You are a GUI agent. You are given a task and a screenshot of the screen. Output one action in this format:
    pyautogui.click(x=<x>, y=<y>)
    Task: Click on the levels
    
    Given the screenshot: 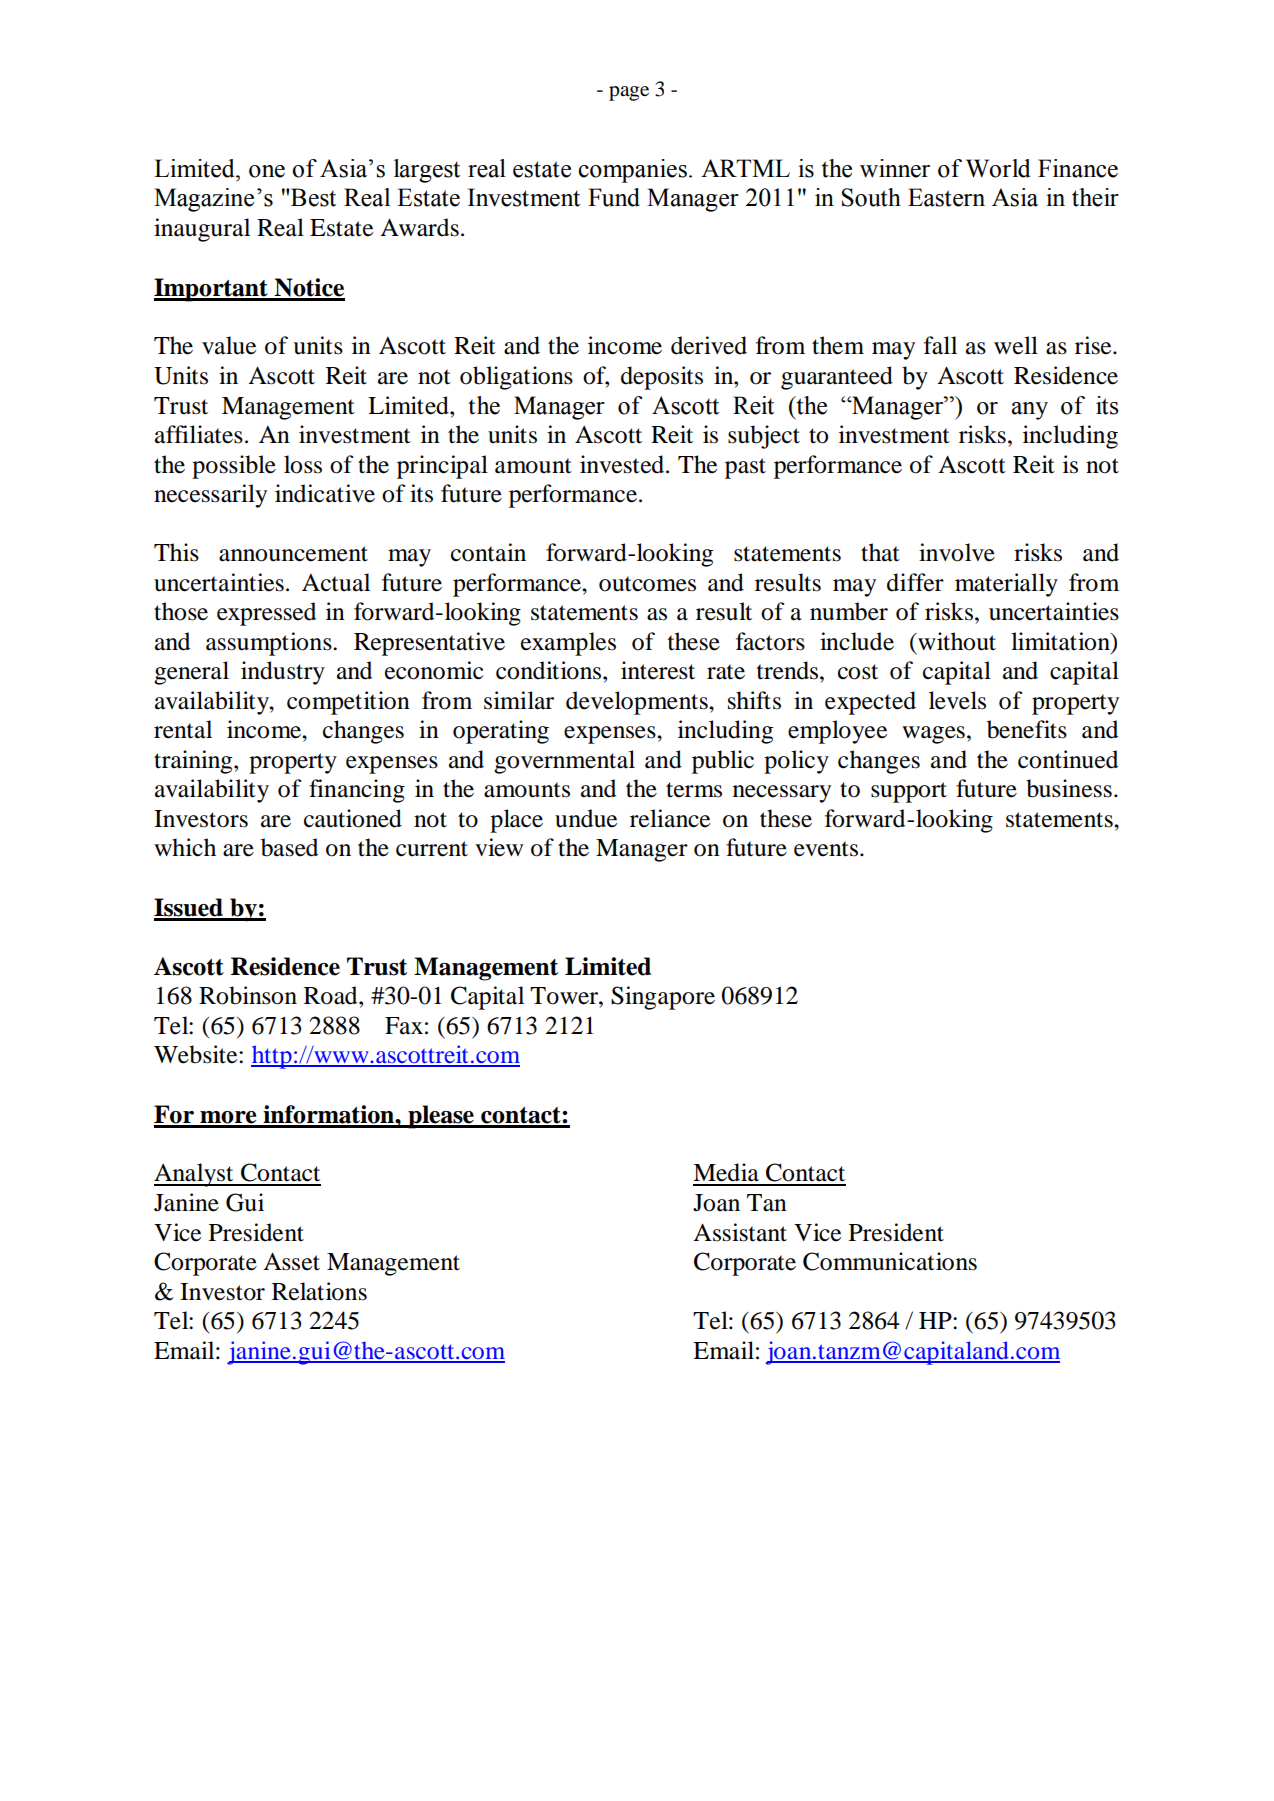 What is the action you would take?
    pyautogui.click(x=957, y=700)
